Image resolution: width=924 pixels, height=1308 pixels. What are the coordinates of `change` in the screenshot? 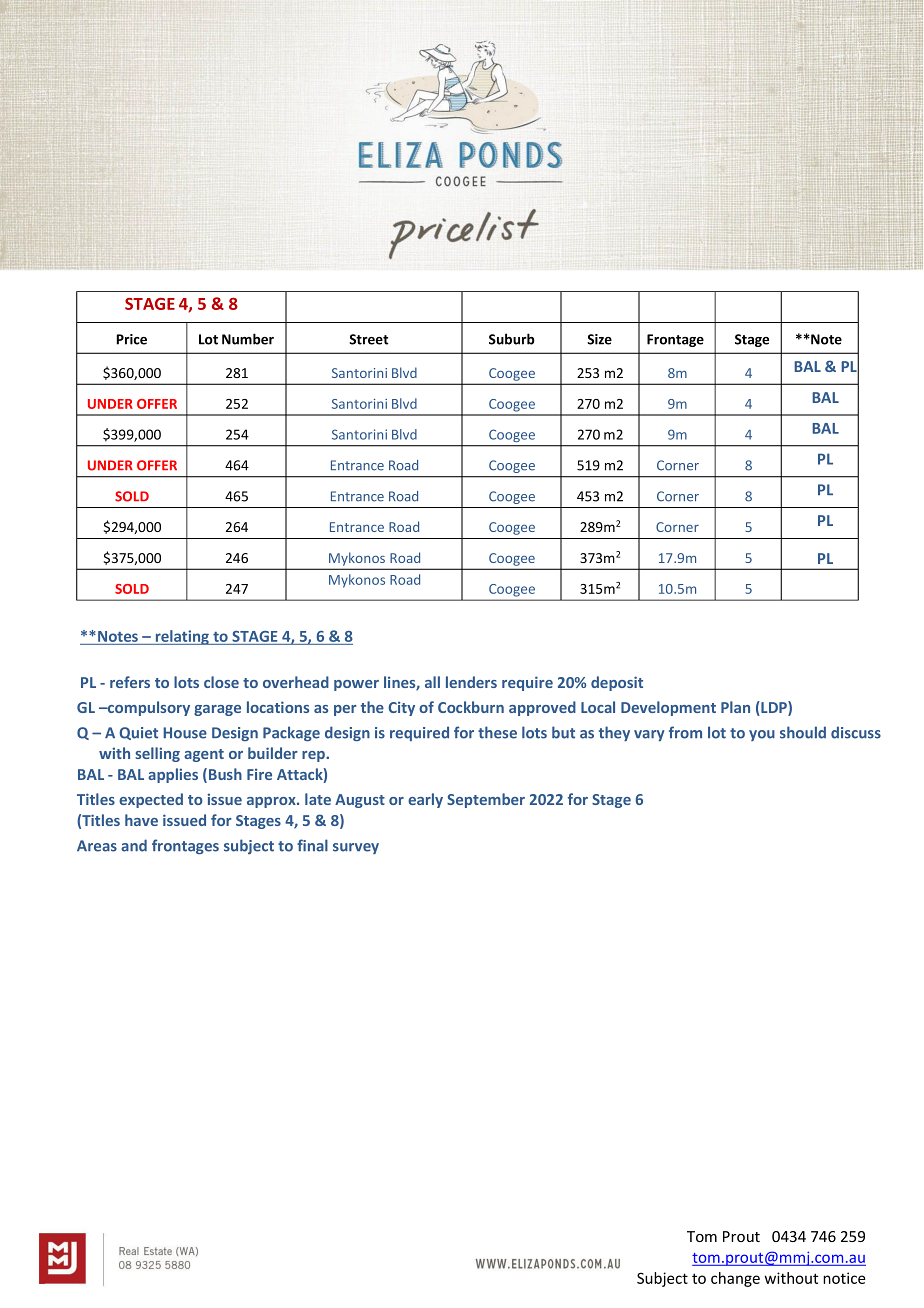 It's located at (735, 1279).
